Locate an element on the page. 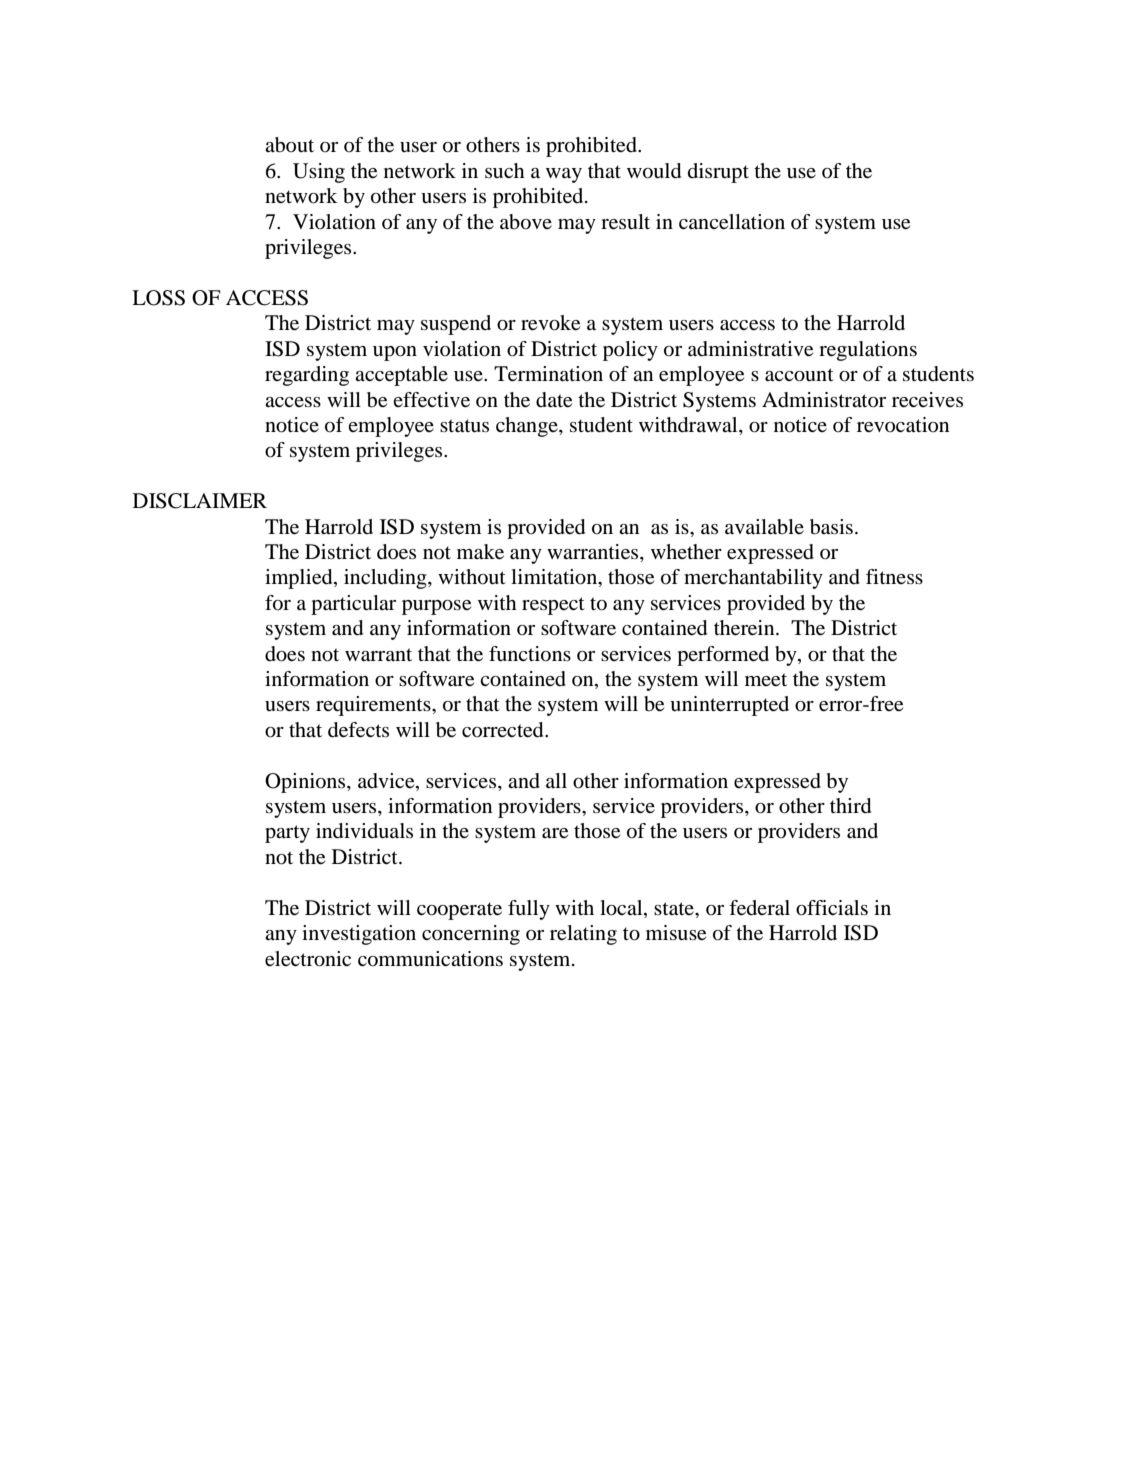 This page has width=1127, height=1458. disrupt is located at coordinates (718, 173).
